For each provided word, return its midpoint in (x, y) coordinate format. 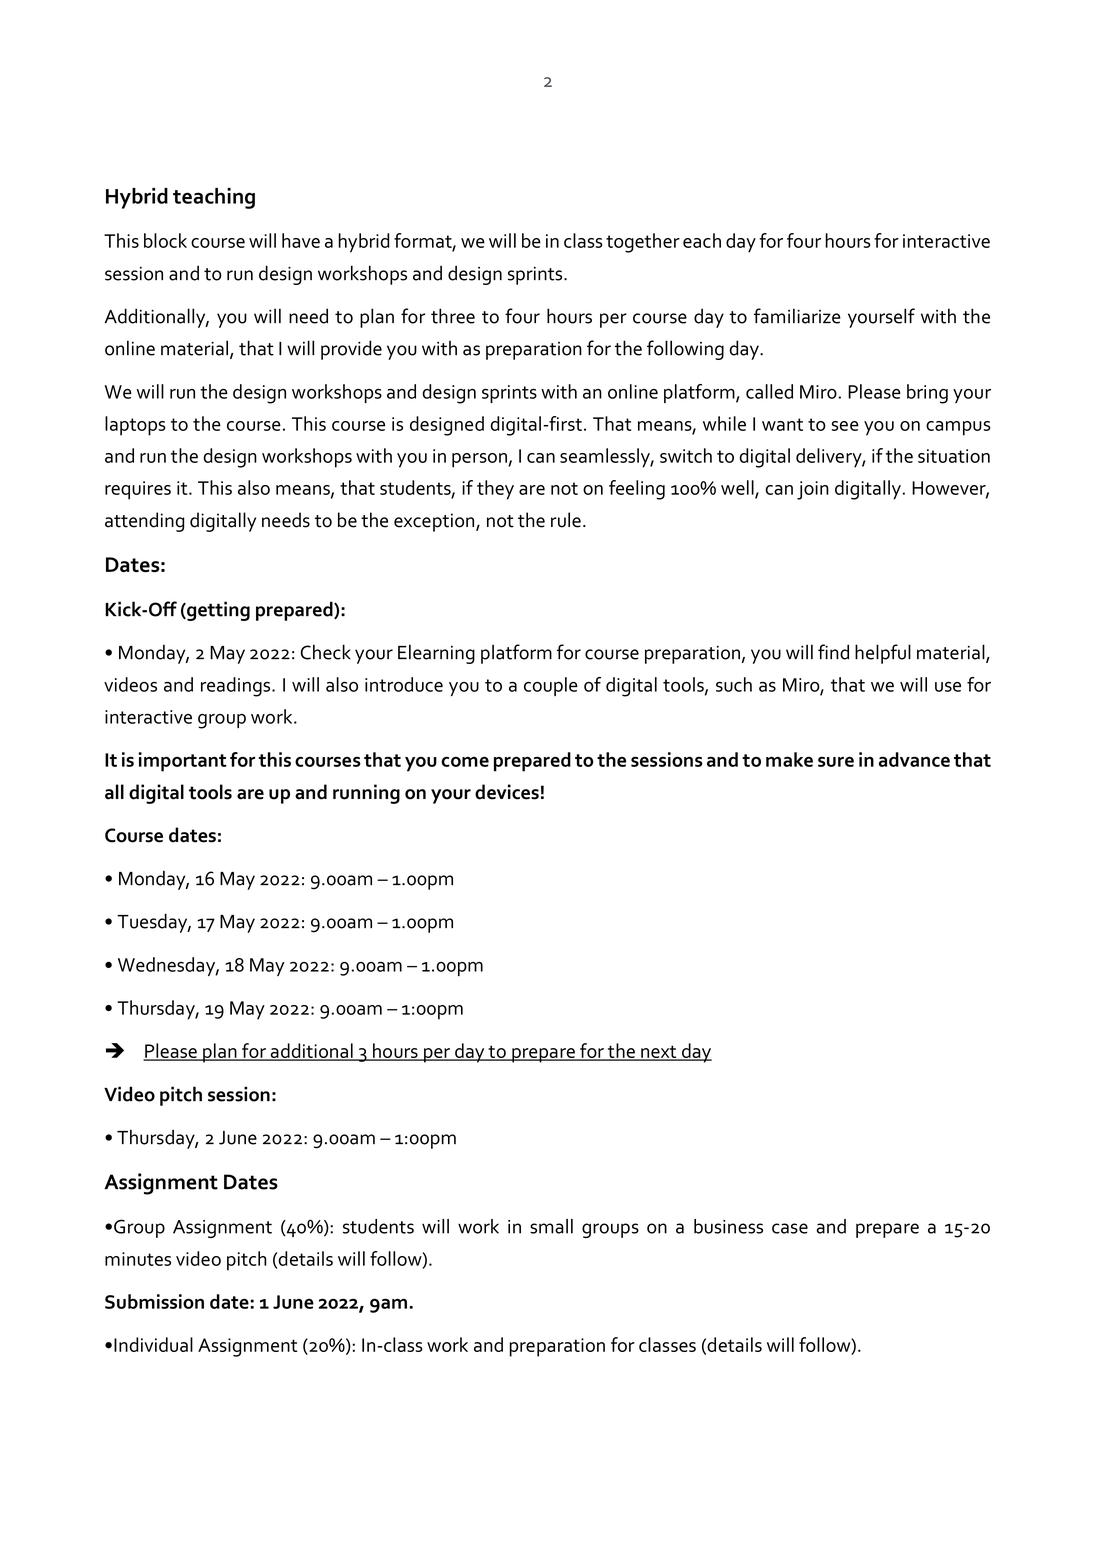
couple (551, 686)
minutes (138, 1259)
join (813, 490)
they (495, 490)
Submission (154, 1301)
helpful (883, 654)
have (301, 240)
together (643, 243)
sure (836, 761)
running (366, 794)
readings (237, 687)
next (659, 1052)
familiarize (797, 316)
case (790, 1228)
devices (507, 792)
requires (138, 490)
